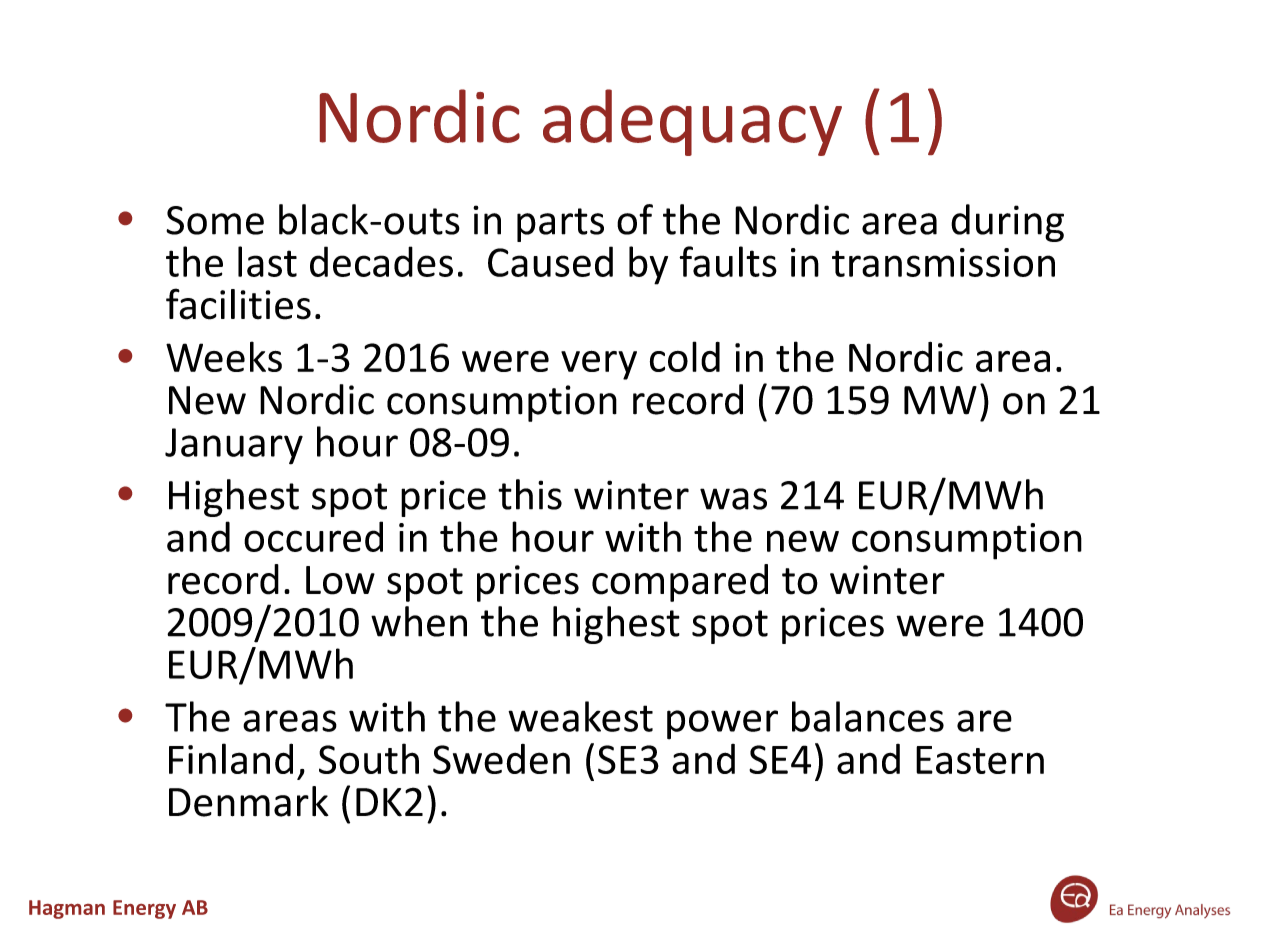  What do you see at coordinates (501, 759) in the image?
I see `Sweden` at bounding box center [501, 759].
